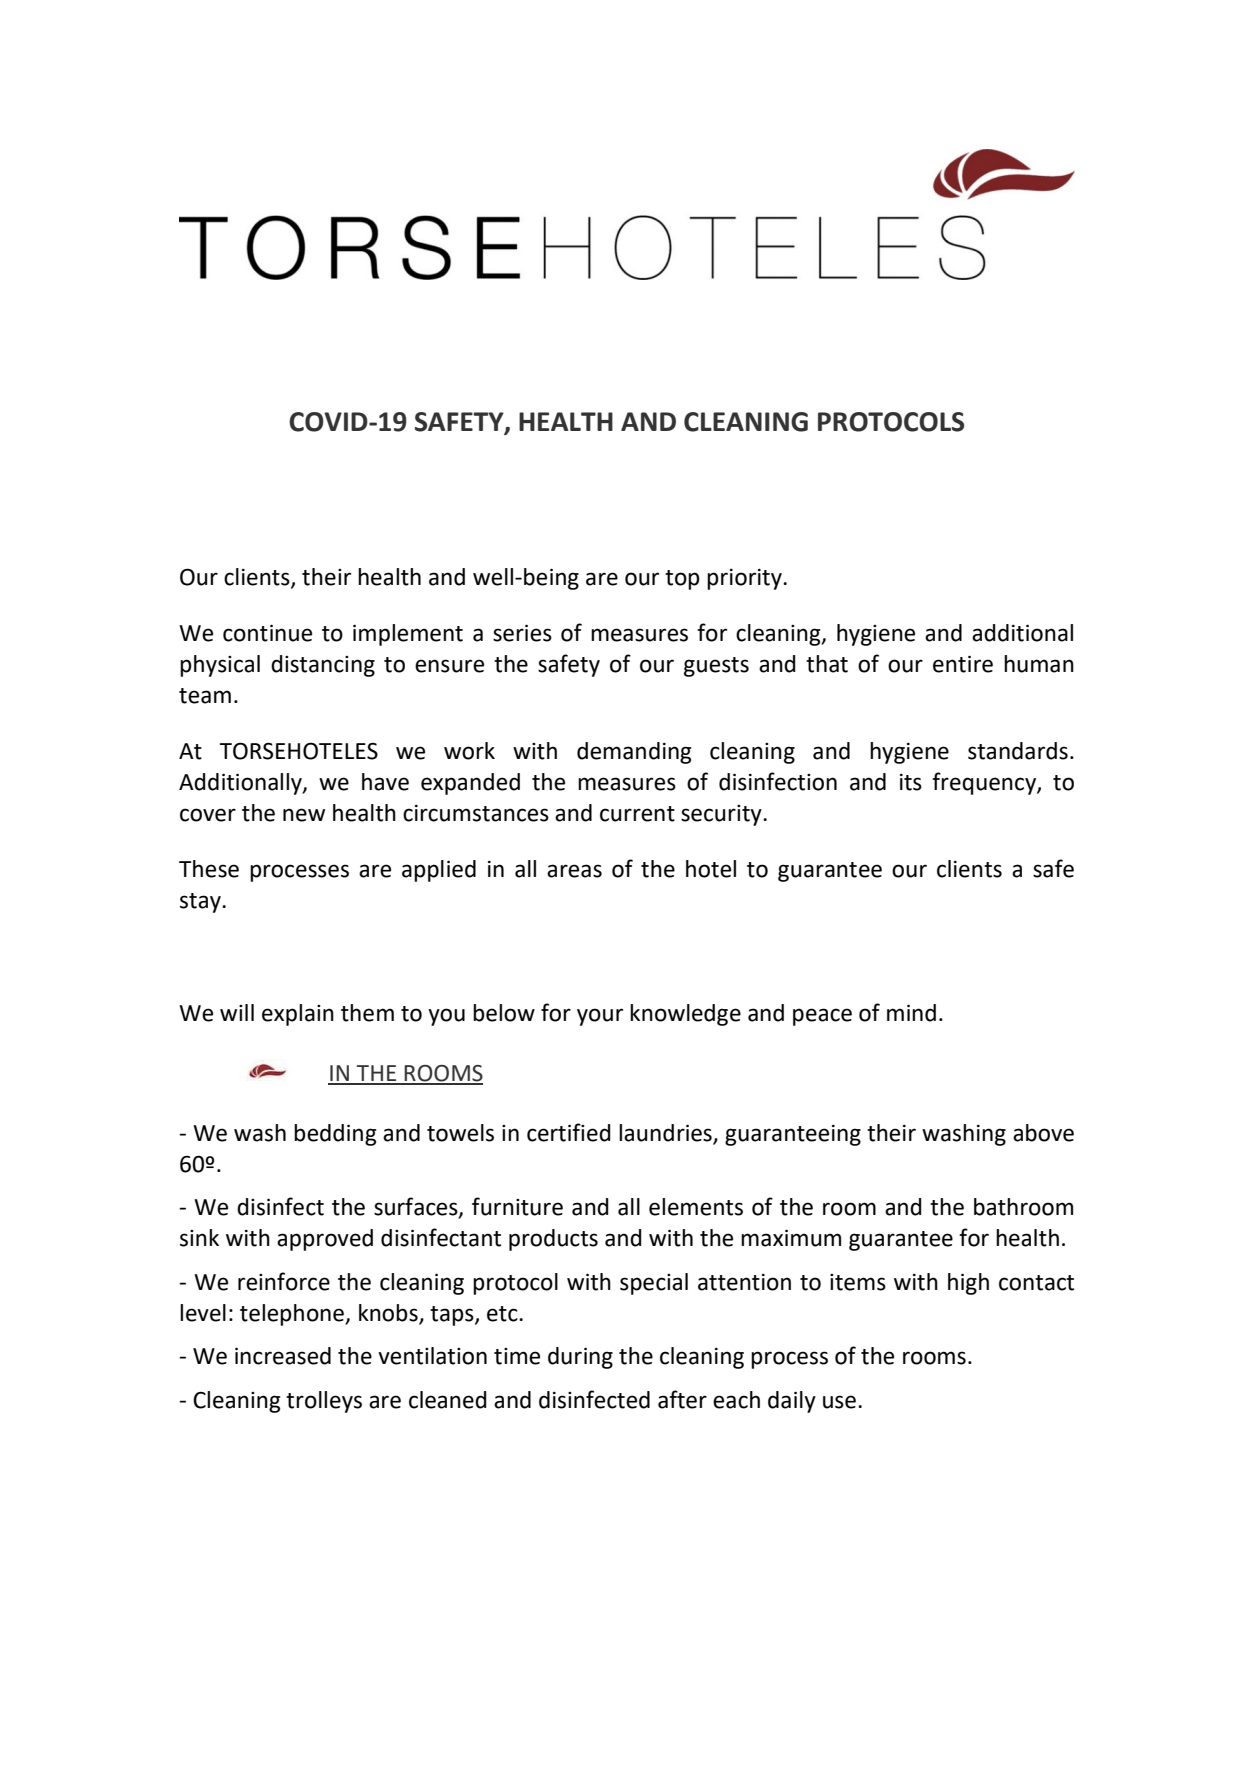 The image size is (1254, 1774). Describe the element at coordinates (325, 1240) in the page. I see `approved` at that location.
